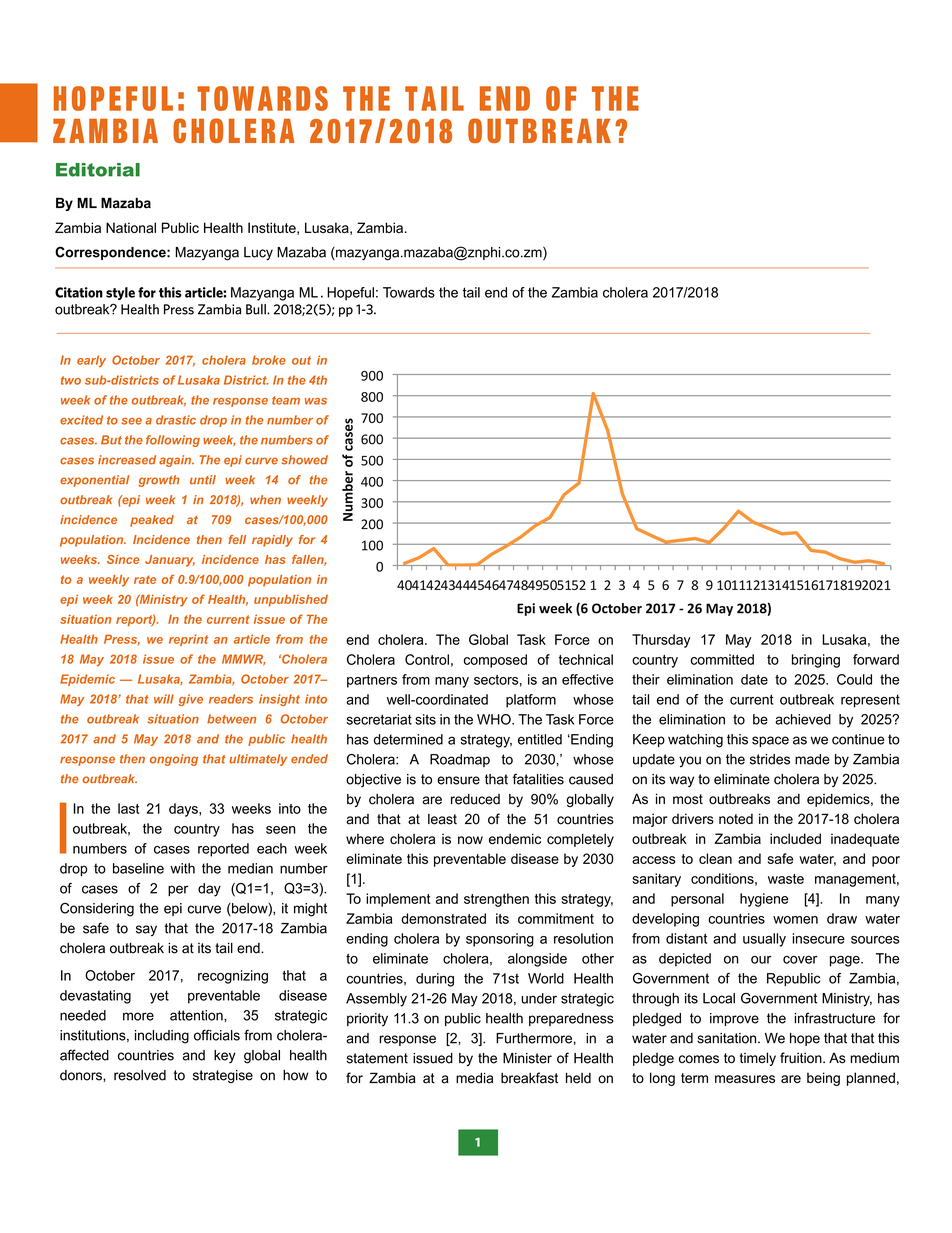 Image resolution: width=952 pixels, height=1233 pixels. What do you see at coordinates (131, 227) in the screenshot?
I see `National` at bounding box center [131, 227].
